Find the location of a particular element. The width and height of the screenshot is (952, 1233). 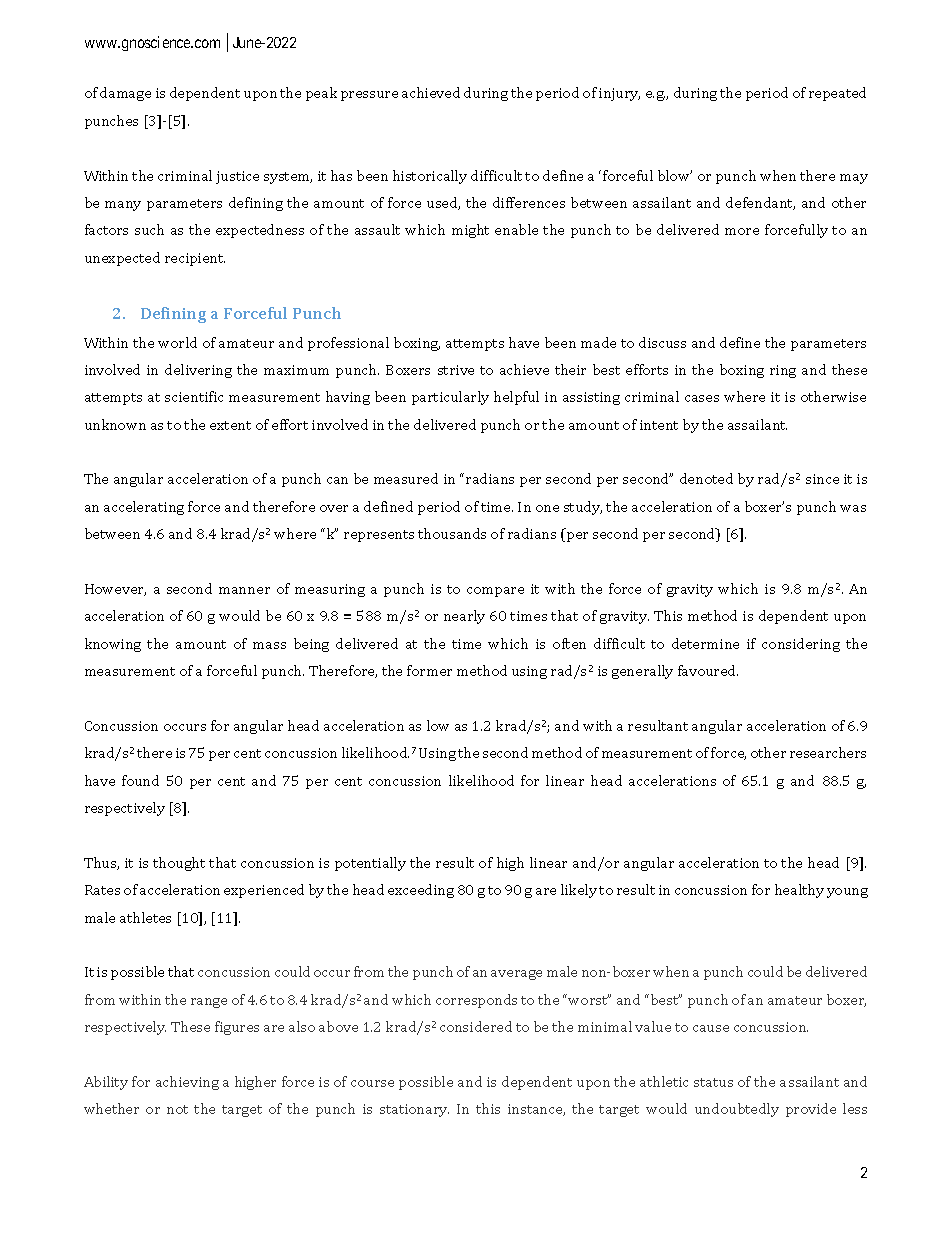

compare is located at coordinates (495, 592).
